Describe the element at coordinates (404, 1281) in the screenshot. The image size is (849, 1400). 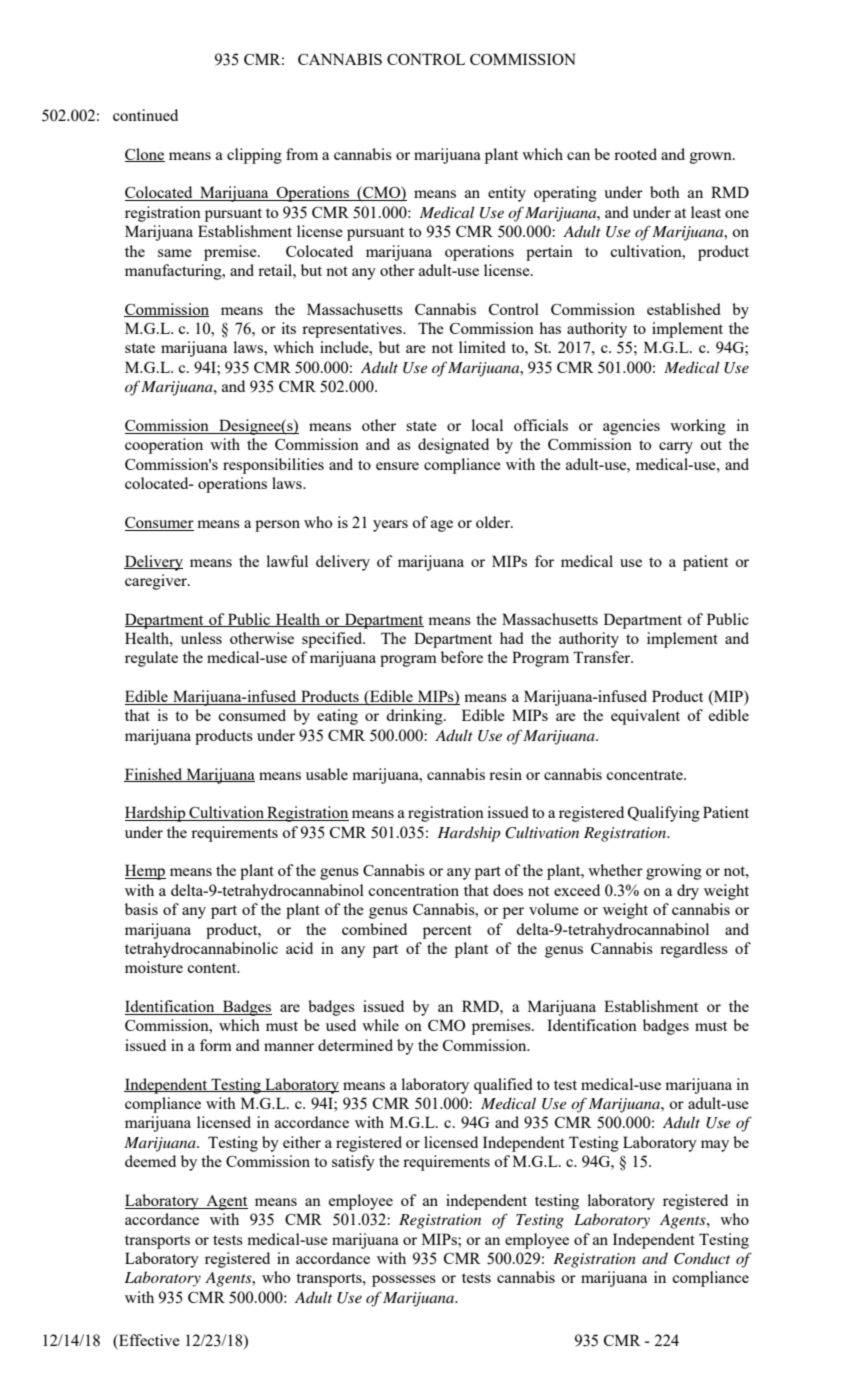
I see `possesses` at that location.
